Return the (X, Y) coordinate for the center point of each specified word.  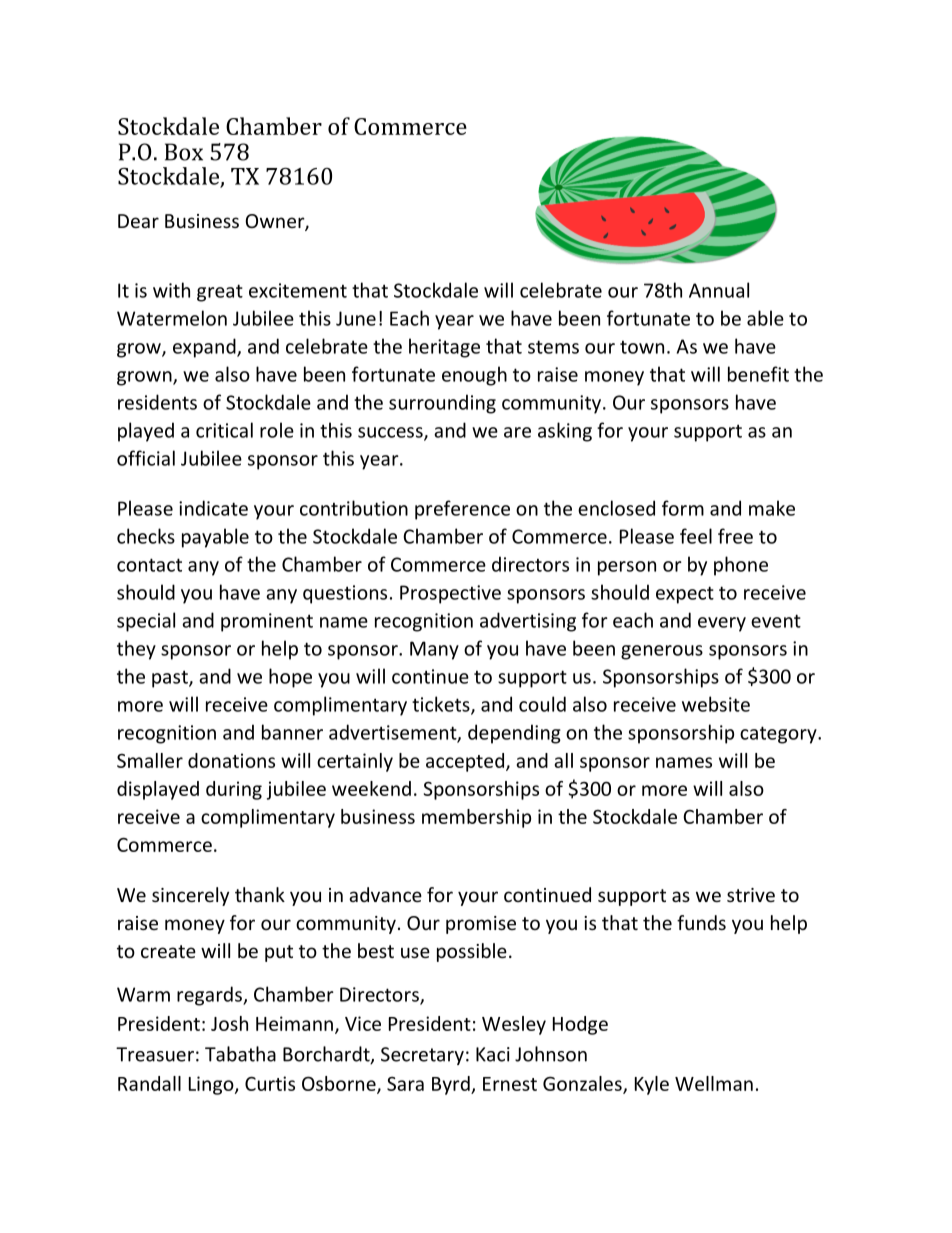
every (722, 624)
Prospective (450, 594)
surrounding (442, 404)
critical (224, 430)
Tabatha (240, 1054)
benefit (758, 374)
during (234, 790)
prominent (267, 622)
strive (751, 895)
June (356, 318)
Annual (719, 290)
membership (476, 818)
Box (184, 152)
